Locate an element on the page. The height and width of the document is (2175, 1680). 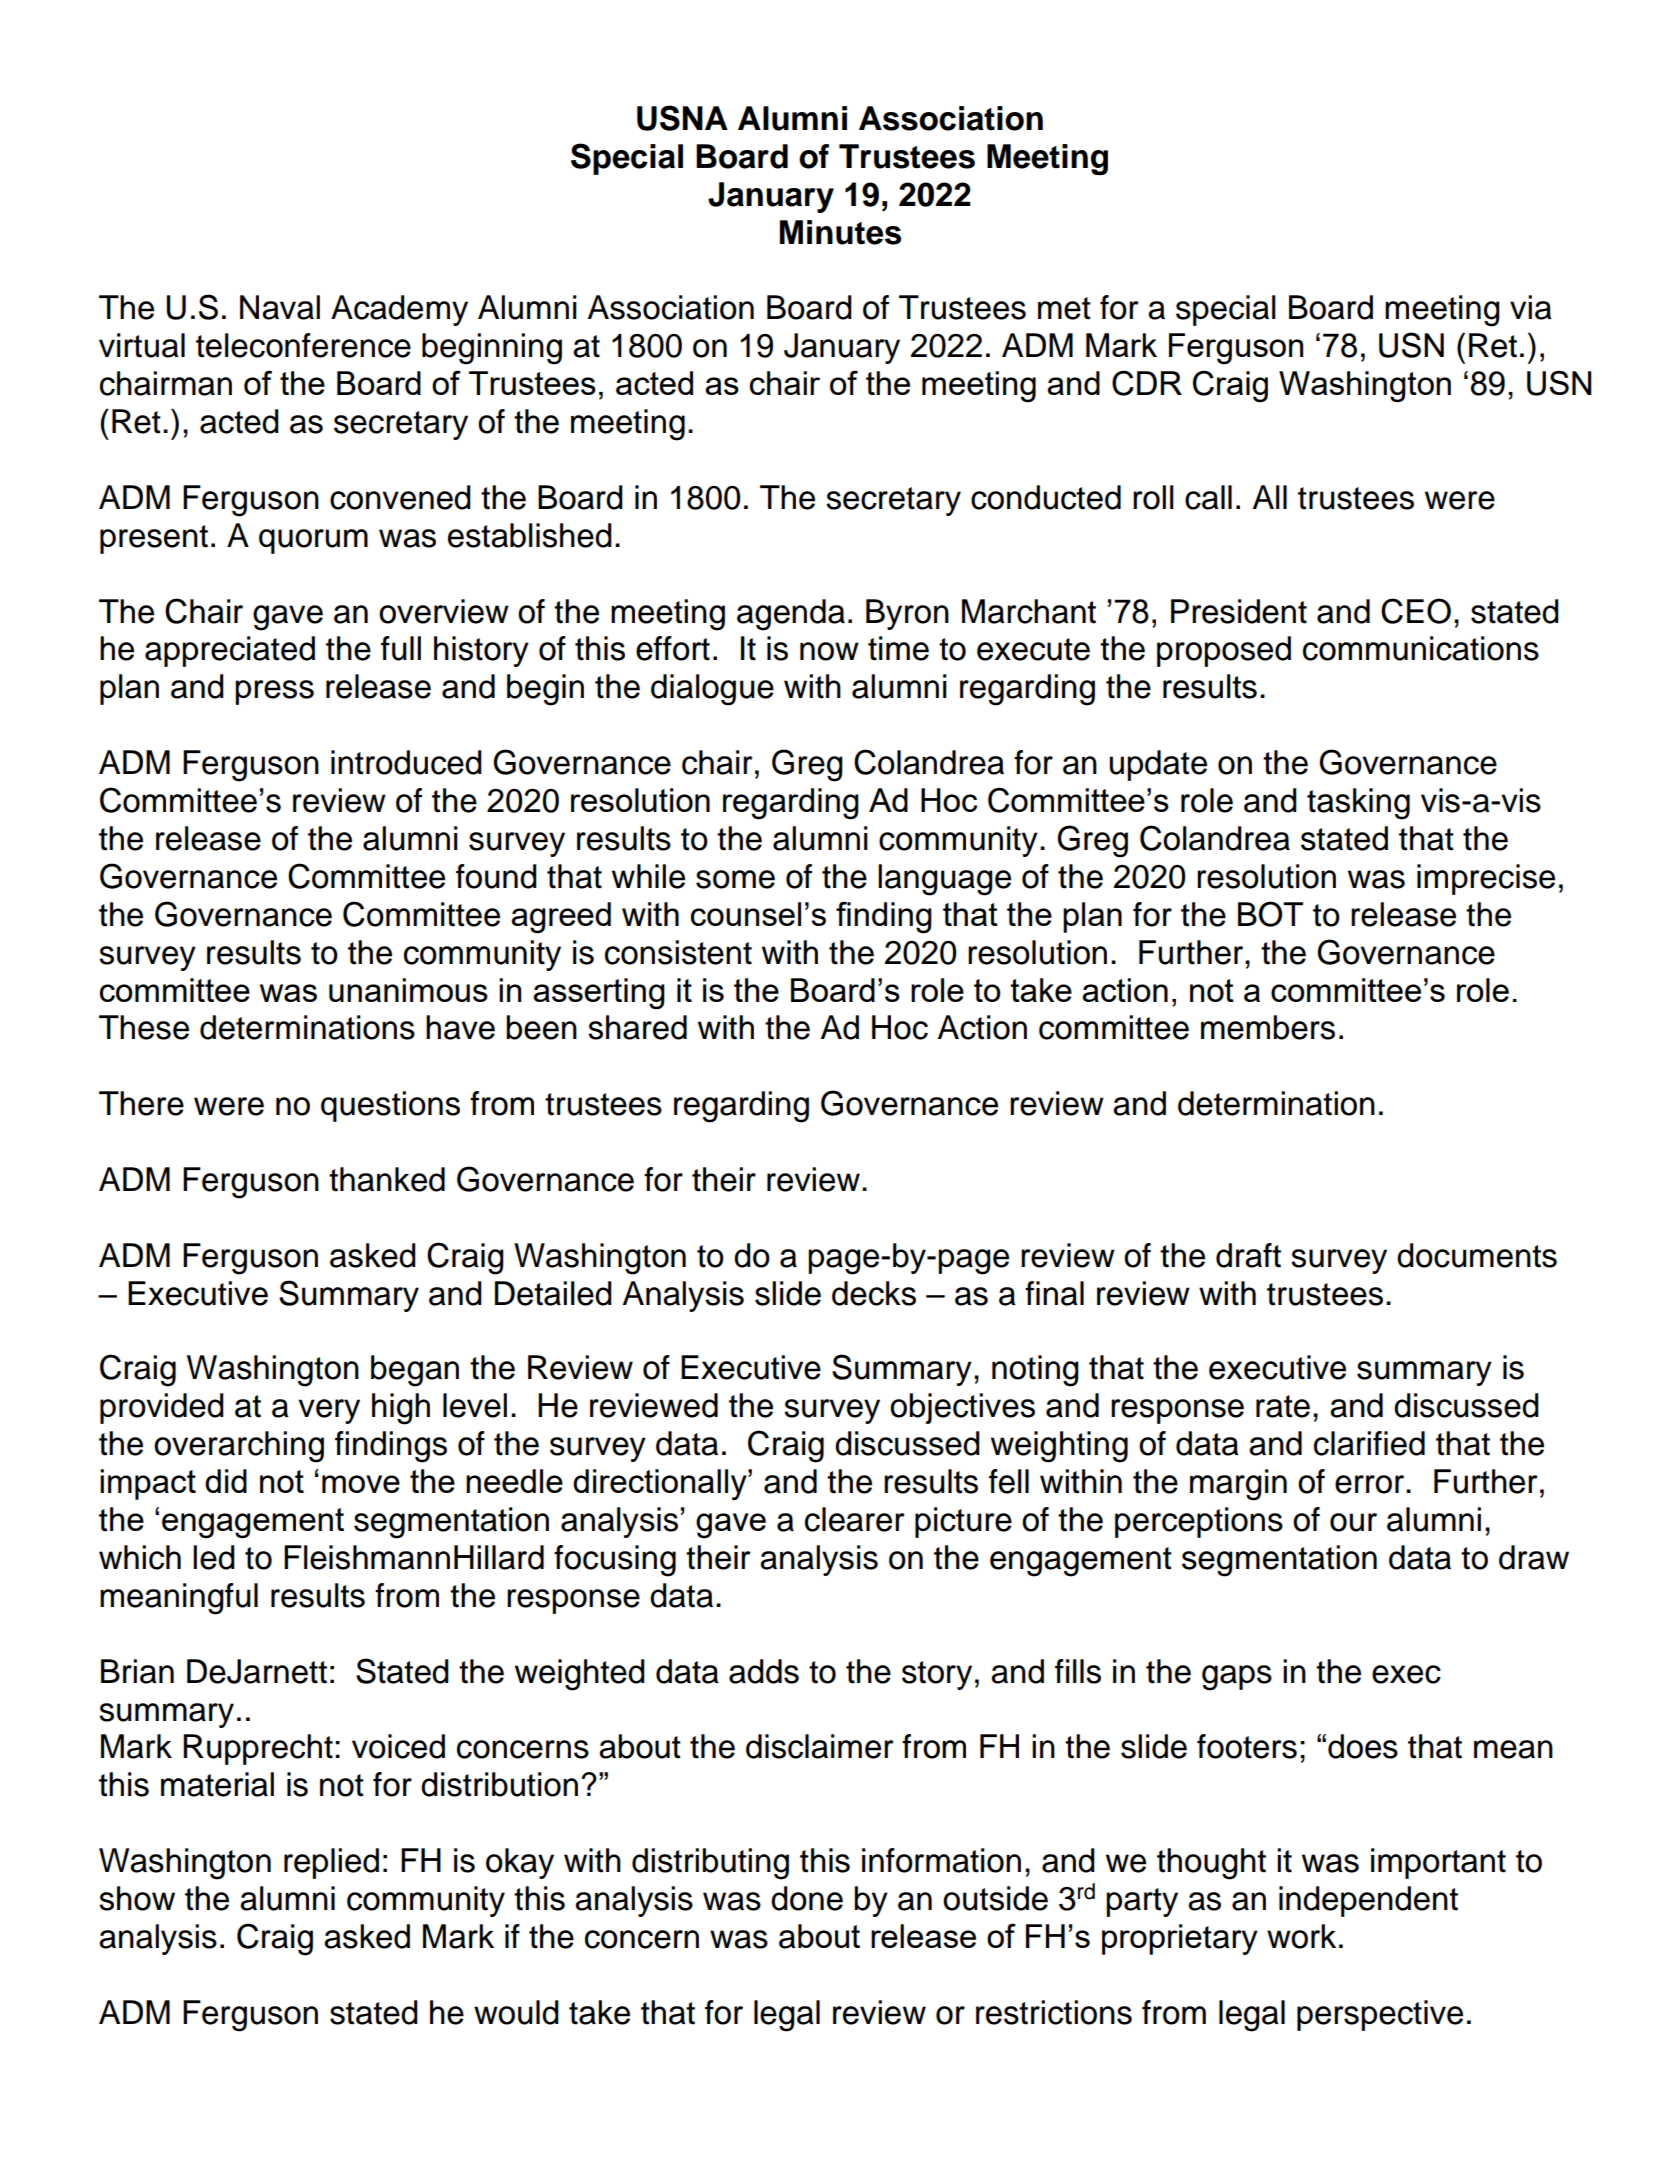
via is located at coordinates (1531, 307).
